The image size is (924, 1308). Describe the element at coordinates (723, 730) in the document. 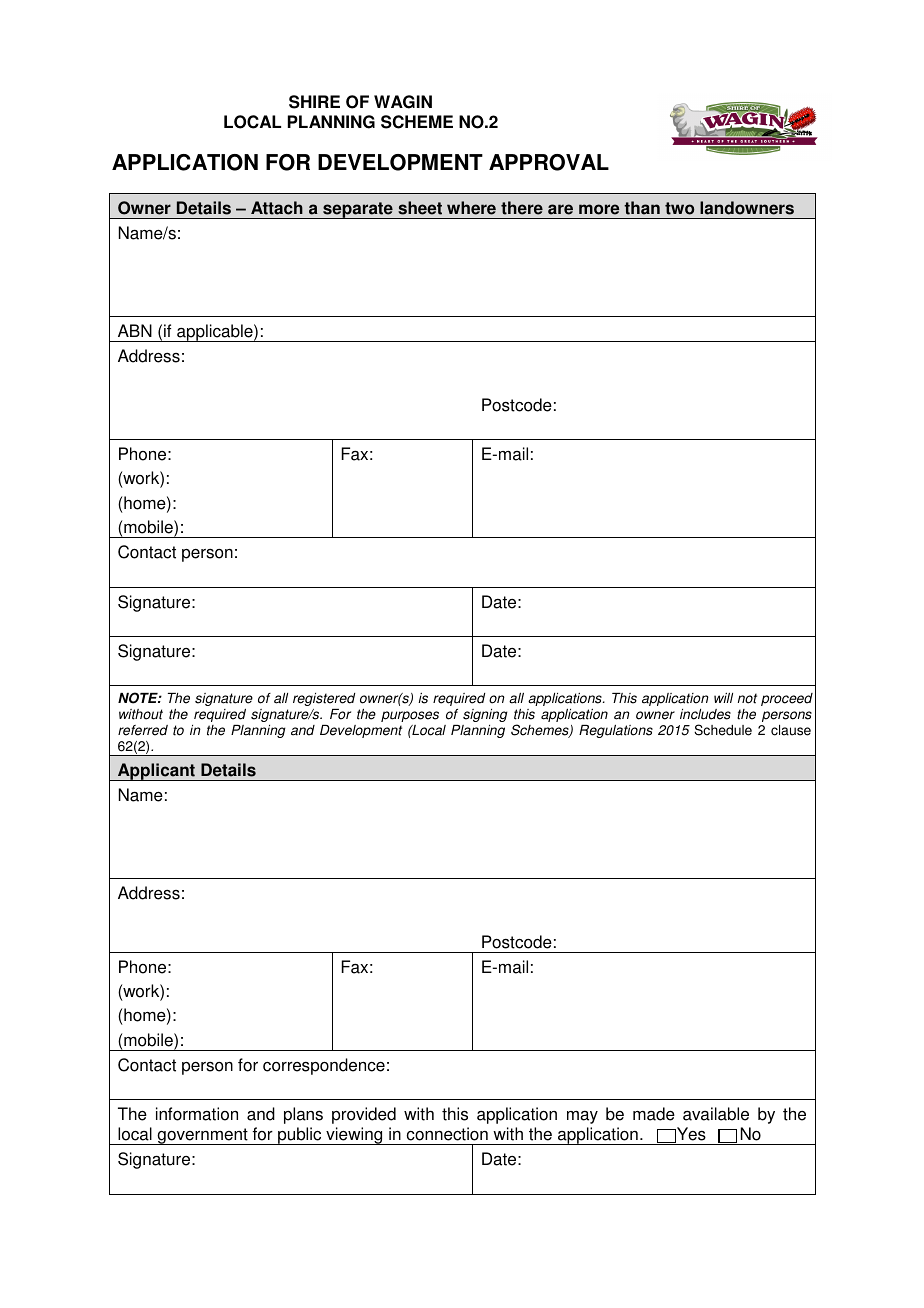

I see `Schedule` at that location.
